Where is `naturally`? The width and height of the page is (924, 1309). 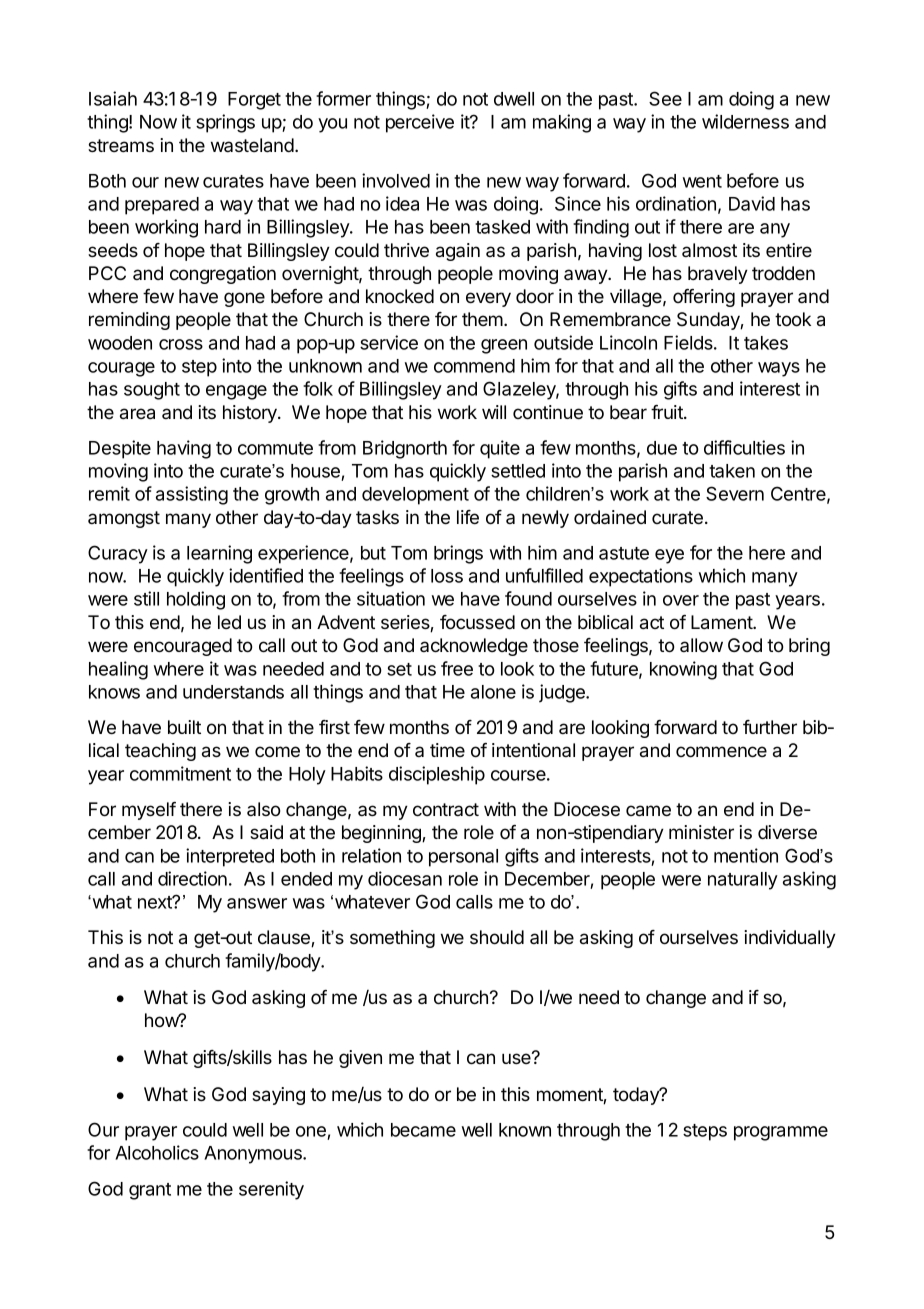
naturally is located at coordinates (743, 881).
